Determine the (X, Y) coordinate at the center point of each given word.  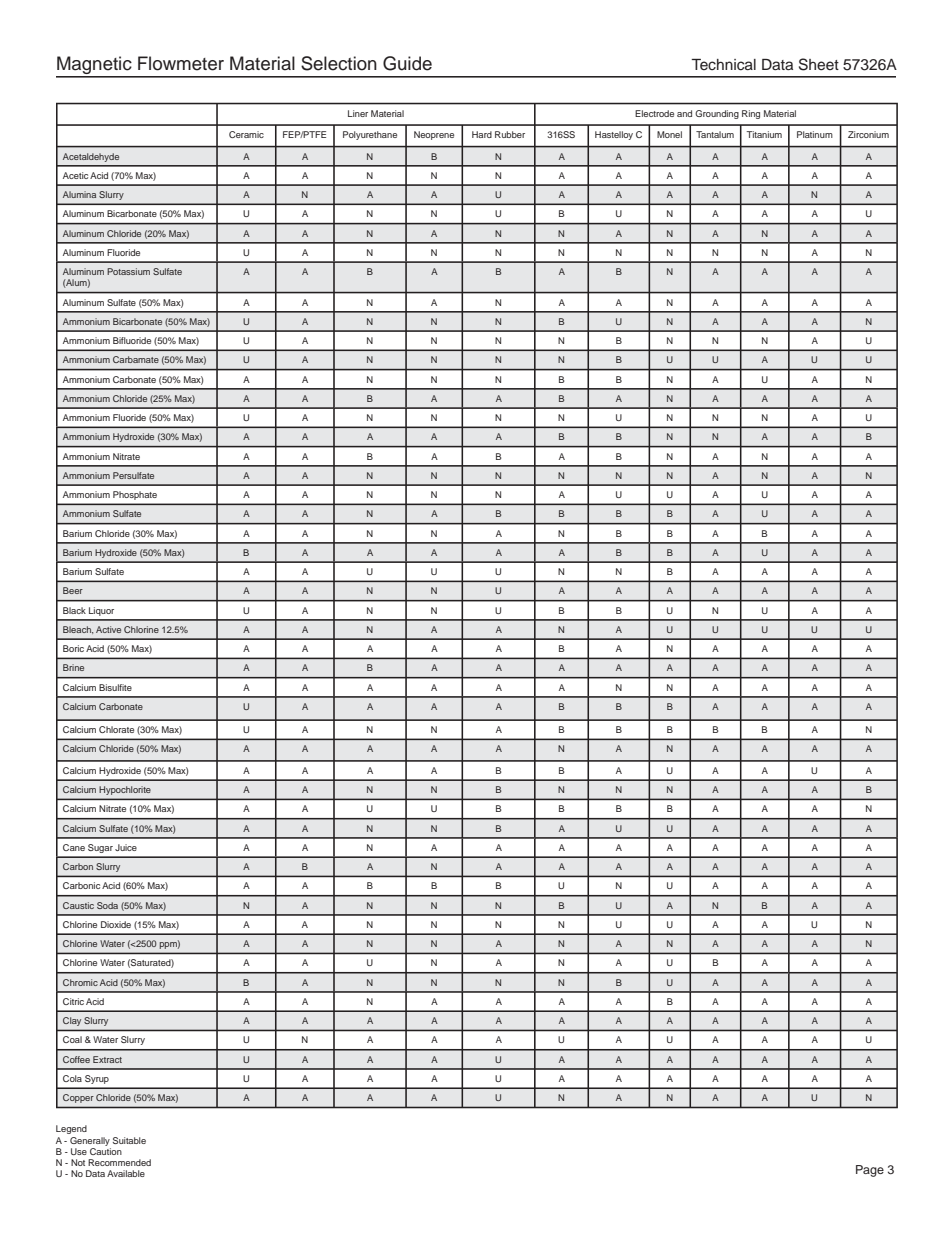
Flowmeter (181, 63)
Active (108, 629)
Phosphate (135, 495)
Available (126, 1173)
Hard (482, 134)
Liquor (101, 611)
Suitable (129, 1140)
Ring (751, 114)
